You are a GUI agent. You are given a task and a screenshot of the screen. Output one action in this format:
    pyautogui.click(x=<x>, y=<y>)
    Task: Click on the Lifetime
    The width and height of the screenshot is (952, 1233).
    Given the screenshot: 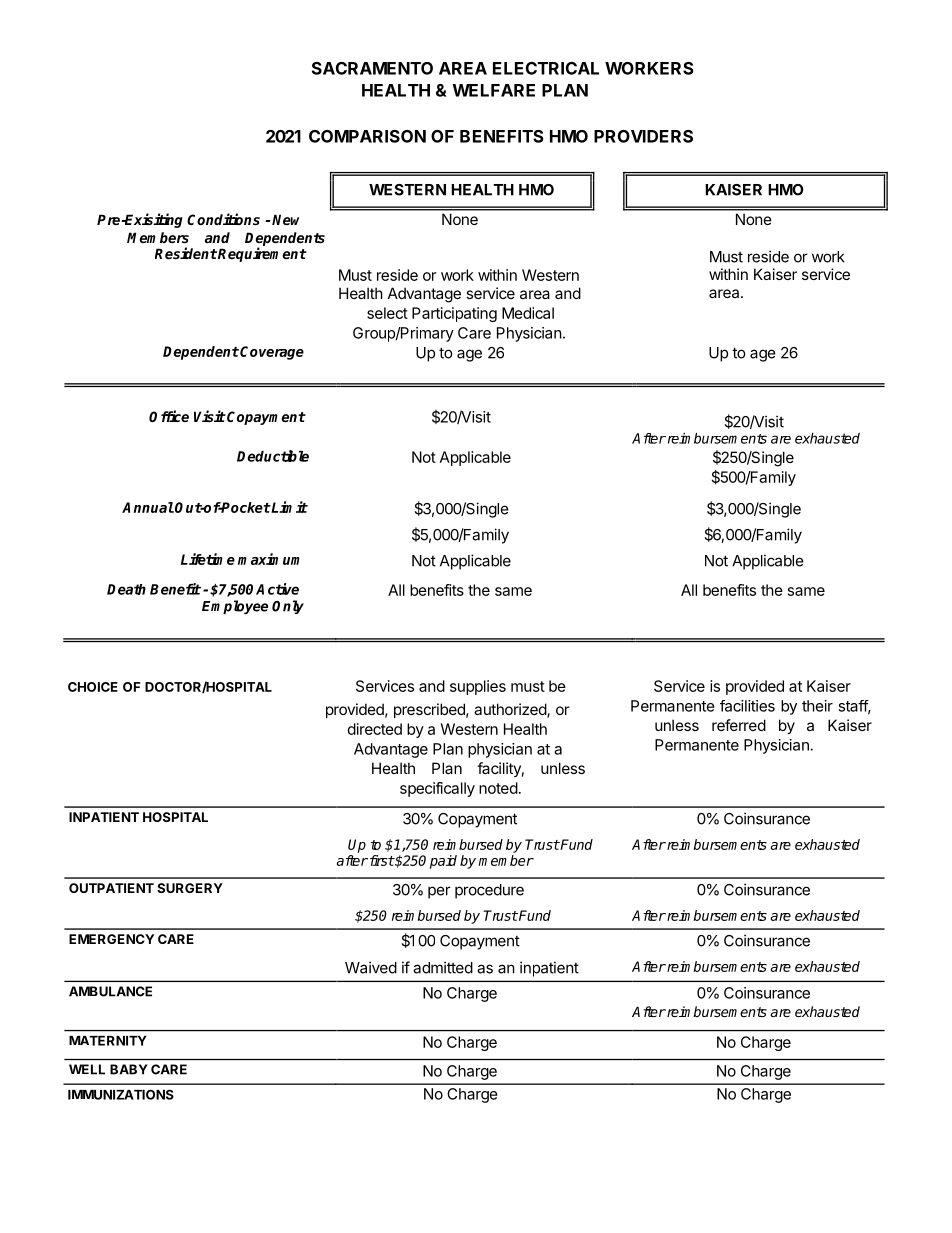 What is the action you would take?
    pyautogui.click(x=208, y=559)
